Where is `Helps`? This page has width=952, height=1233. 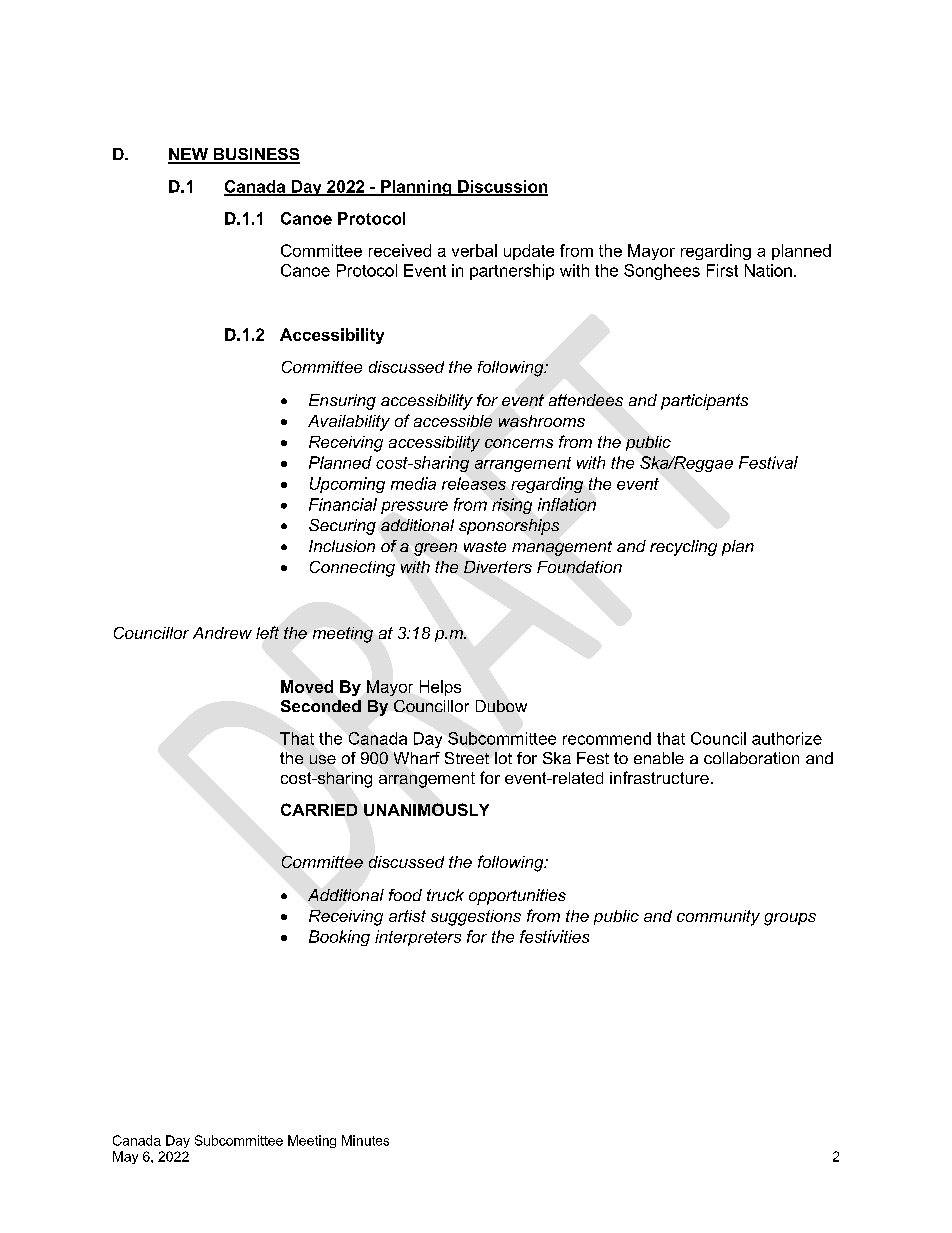
Helps is located at coordinates (440, 688).
